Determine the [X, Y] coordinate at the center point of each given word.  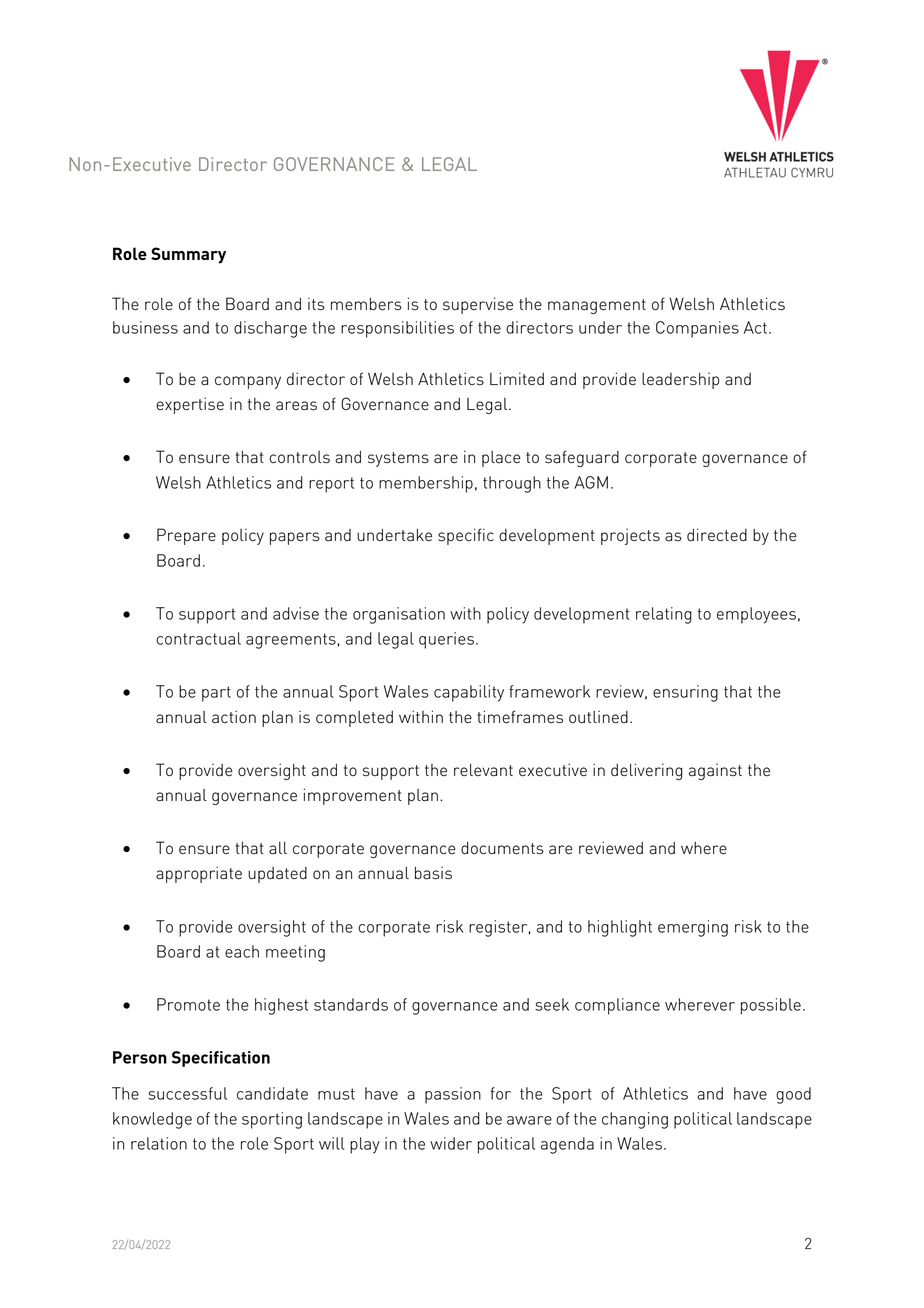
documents [502, 848]
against [715, 771]
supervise [478, 305]
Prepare [186, 536]
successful [187, 1093]
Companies [697, 329]
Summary [188, 255]
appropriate [199, 874]
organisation [399, 615]
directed [717, 535]
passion [453, 1095]
